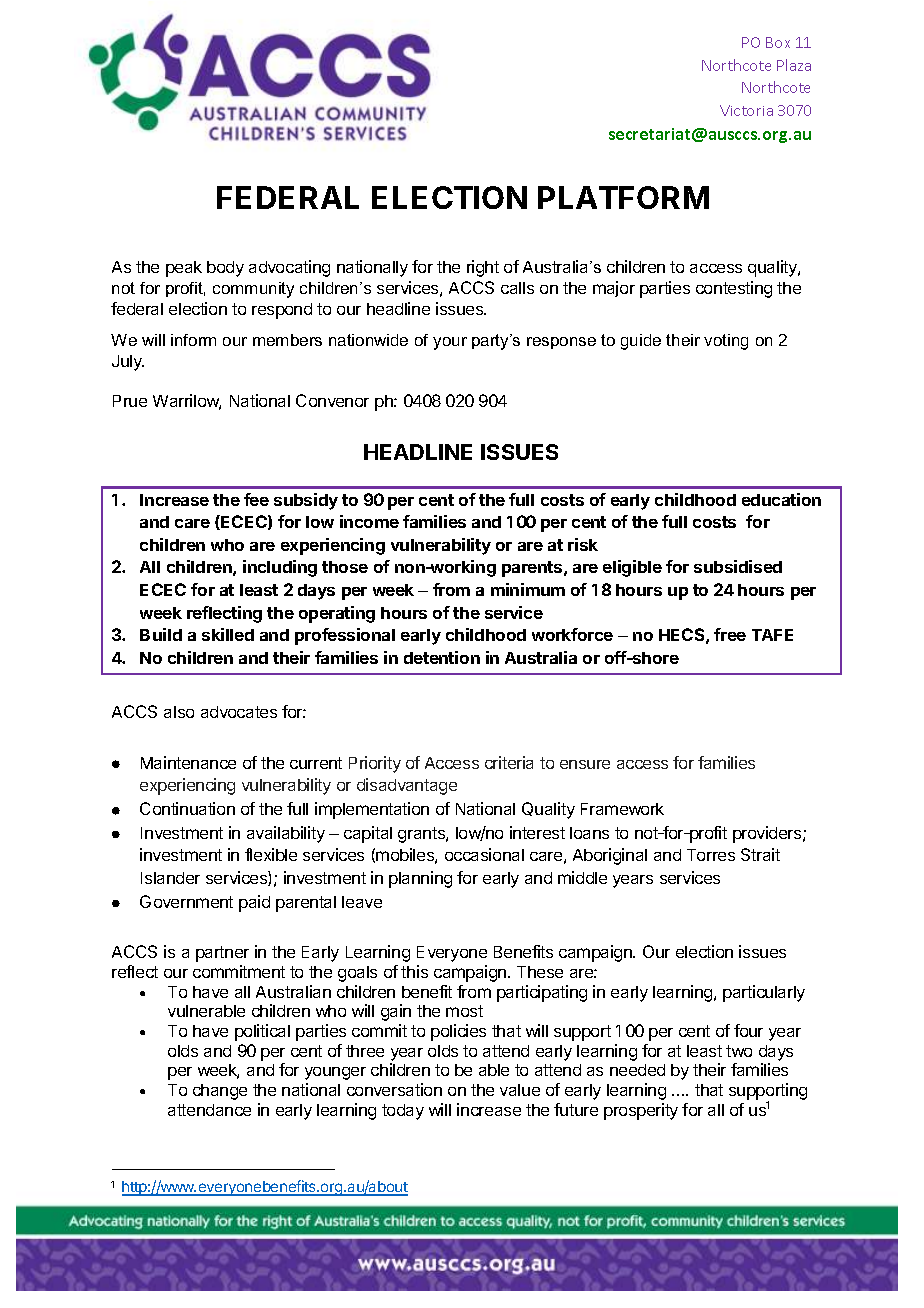 This screenshot has height=1308, width=924. What do you see at coordinates (188, 762) in the screenshot?
I see `Maintenance` at bounding box center [188, 762].
